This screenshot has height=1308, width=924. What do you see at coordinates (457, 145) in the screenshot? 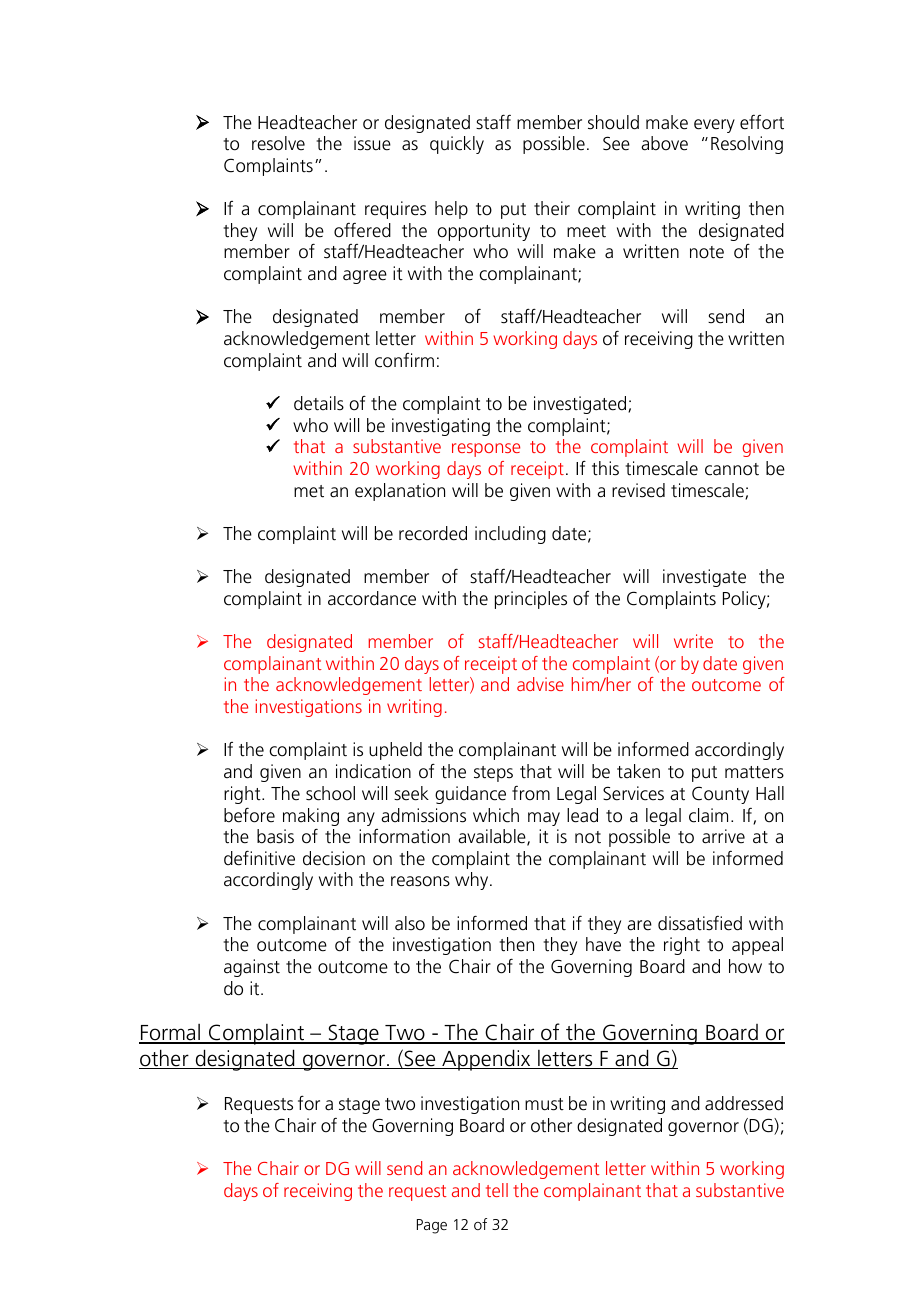
I see `quickly` at bounding box center [457, 145].
